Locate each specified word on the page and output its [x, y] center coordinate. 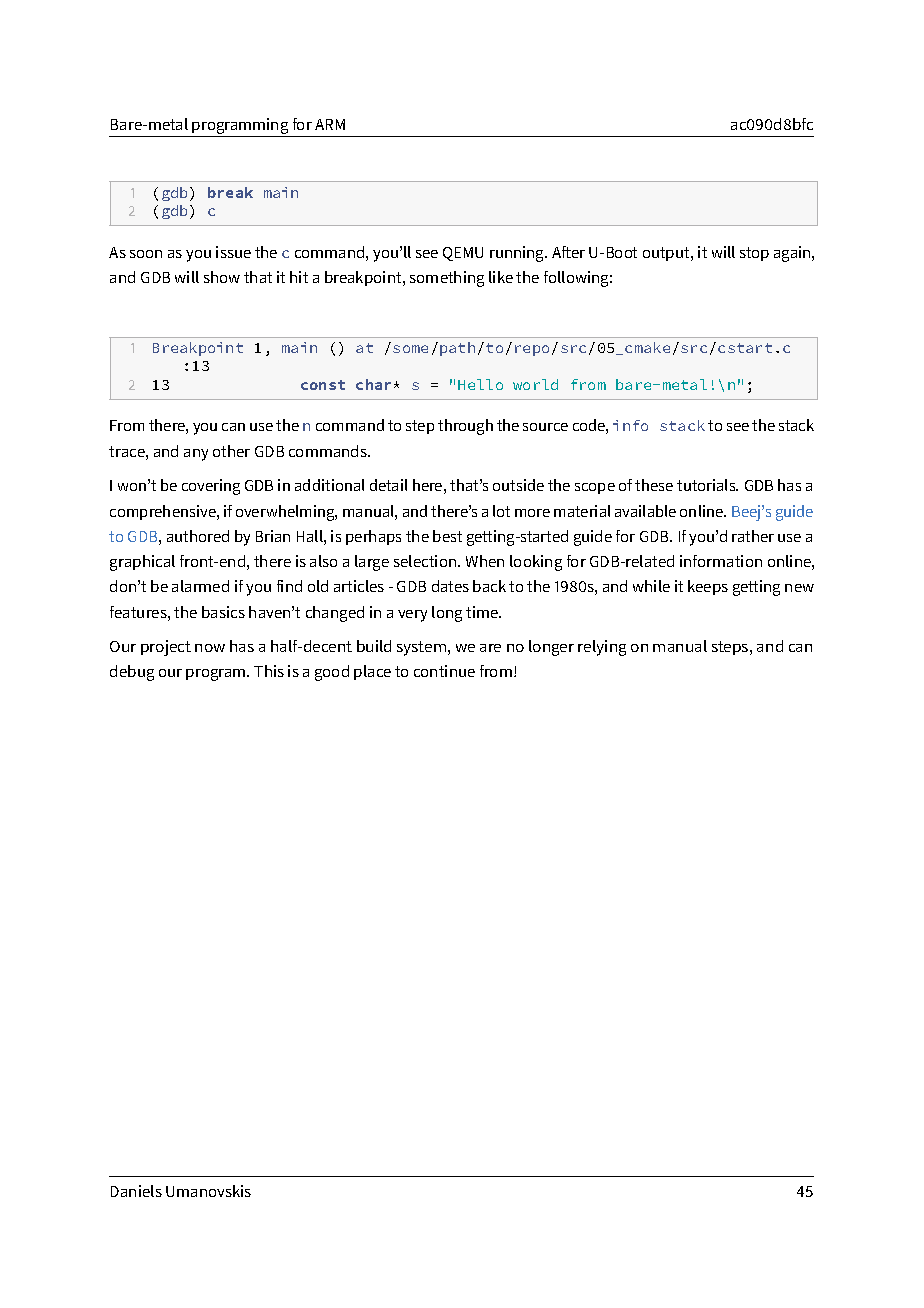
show [222, 277]
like [501, 277]
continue [444, 671]
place [372, 672]
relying [602, 648]
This [269, 671]
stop [754, 254]
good [332, 673]
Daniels [136, 1191]
